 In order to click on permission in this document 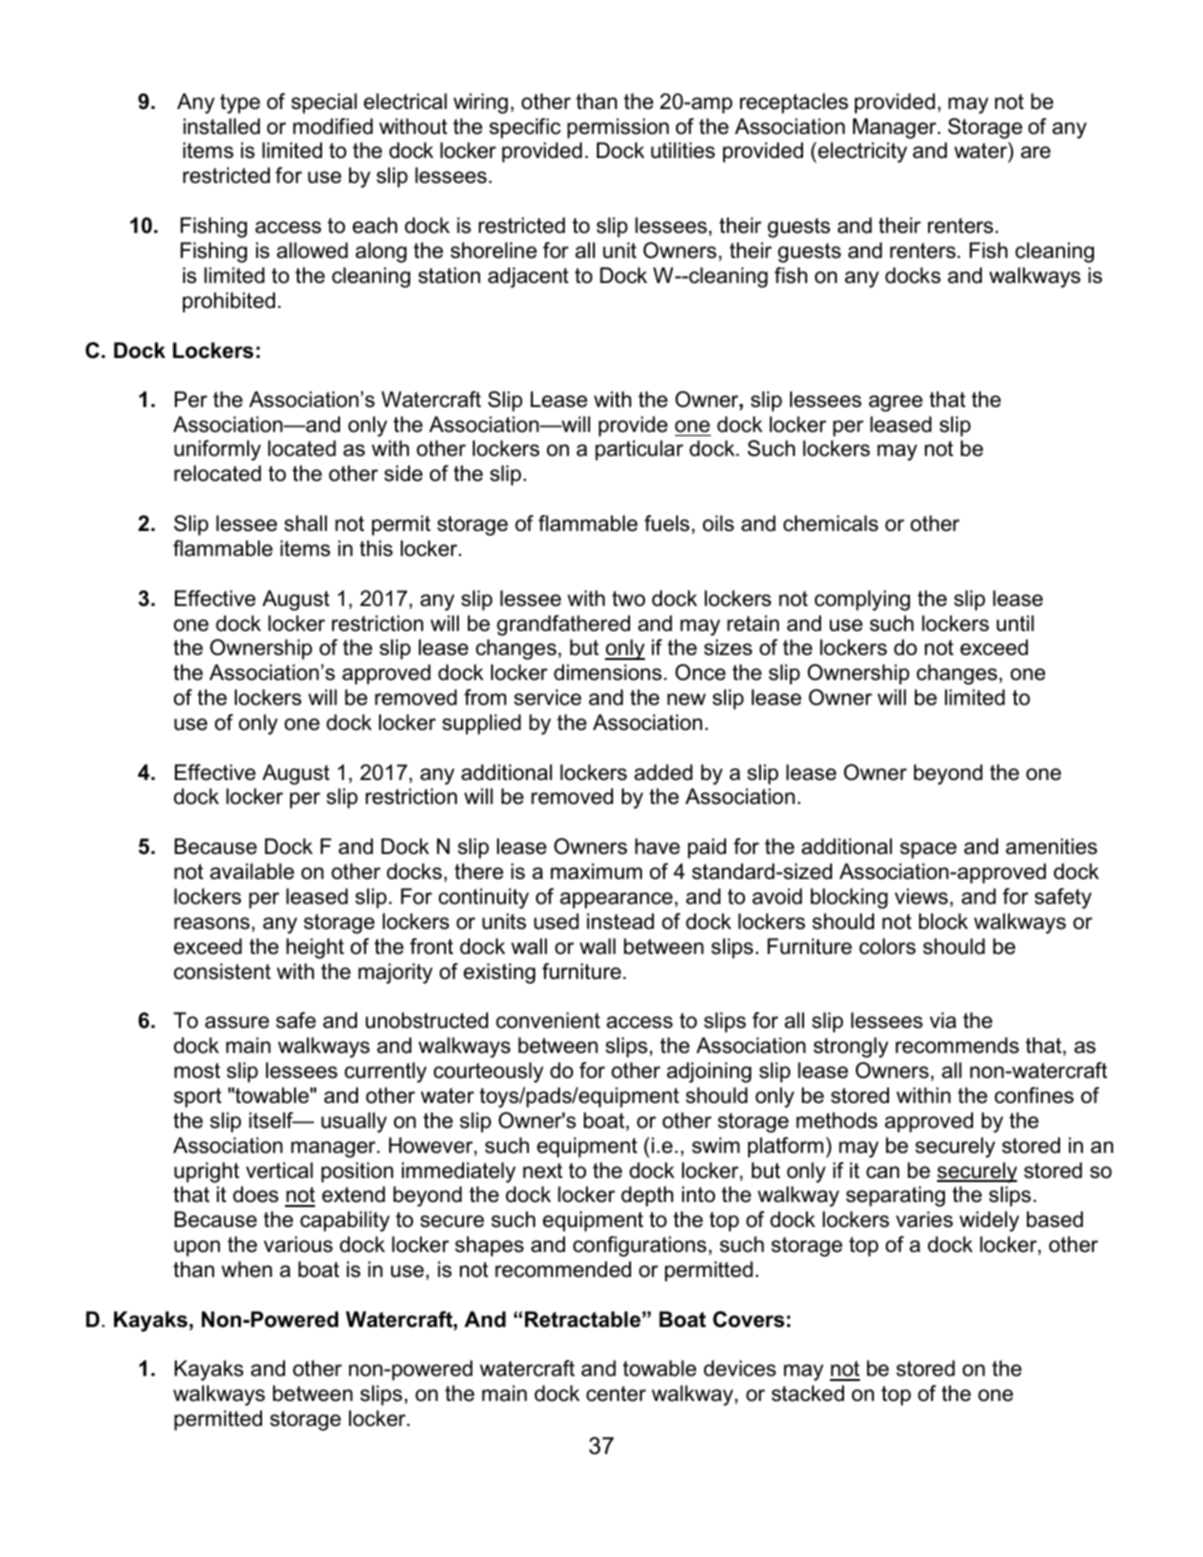, I will do `click(618, 128)`.
